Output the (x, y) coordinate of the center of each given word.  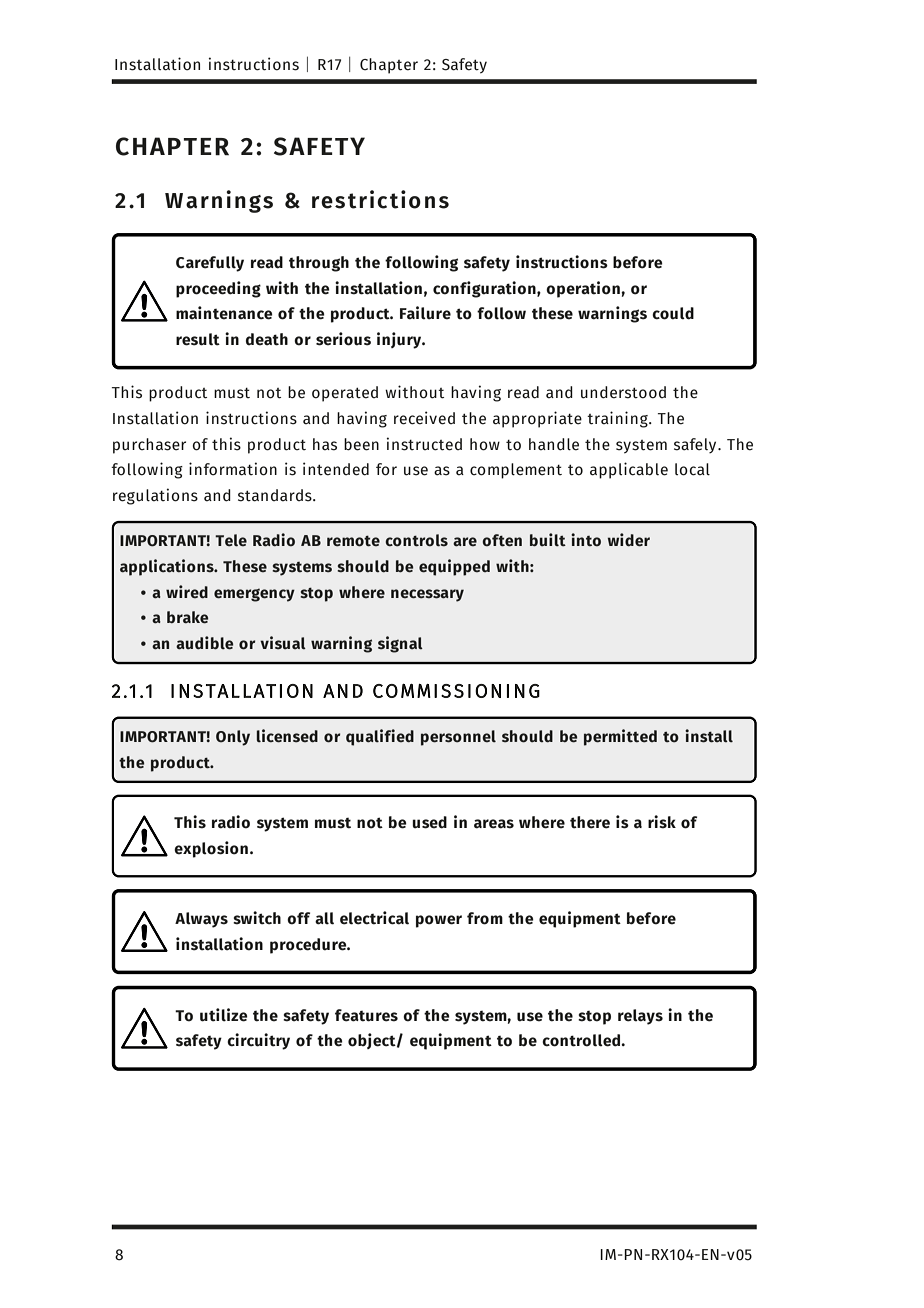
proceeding (218, 289)
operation (584, 289)
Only (233, 738)
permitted (620, 737)
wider (629, 540)
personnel (458, 738)
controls (416, 540)
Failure (425, 313)
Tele (231, 540)
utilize (224, 1015)
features (366, 1015)
